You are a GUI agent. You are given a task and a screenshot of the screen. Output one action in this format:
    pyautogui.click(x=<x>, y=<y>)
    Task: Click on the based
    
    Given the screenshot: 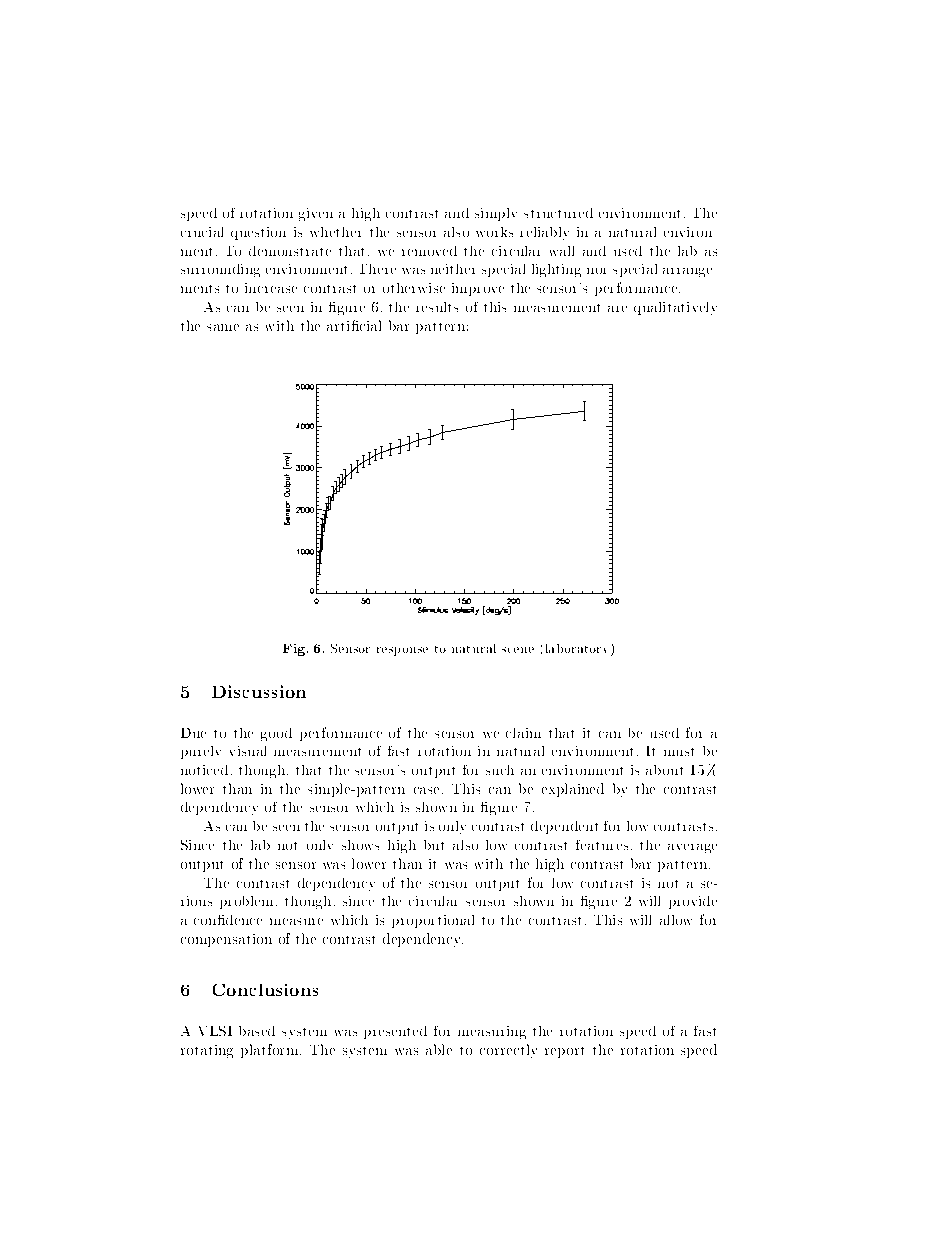 What is the action you would take?
    pyautogui.click(x=257, y=1031)
